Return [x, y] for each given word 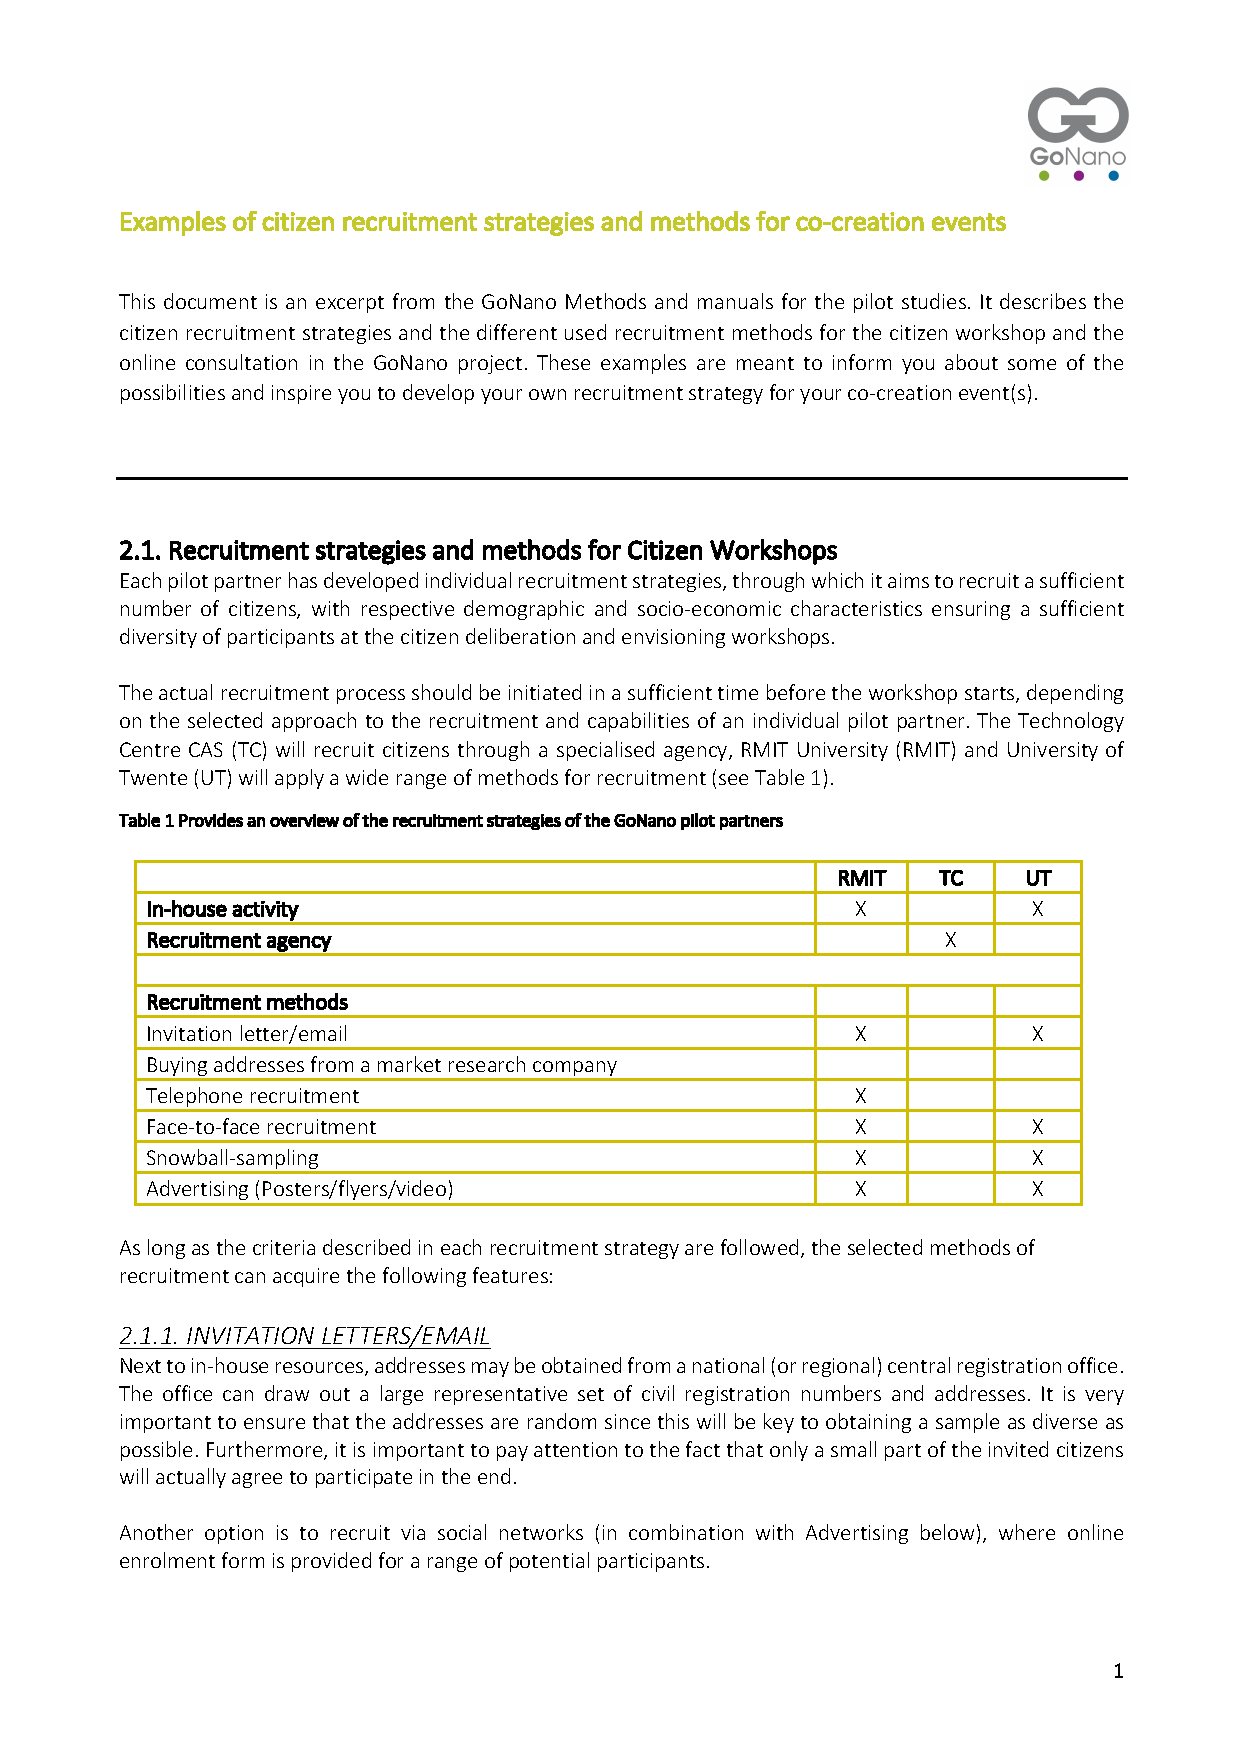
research [487, 1064]
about [971, 362]
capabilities [638, 722]
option [234, 1534]
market [409, 1064]
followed [759, 1247]
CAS [205, 749]
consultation [241, 362]
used [585, 332]
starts [991, 695]
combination [686, 1532]
